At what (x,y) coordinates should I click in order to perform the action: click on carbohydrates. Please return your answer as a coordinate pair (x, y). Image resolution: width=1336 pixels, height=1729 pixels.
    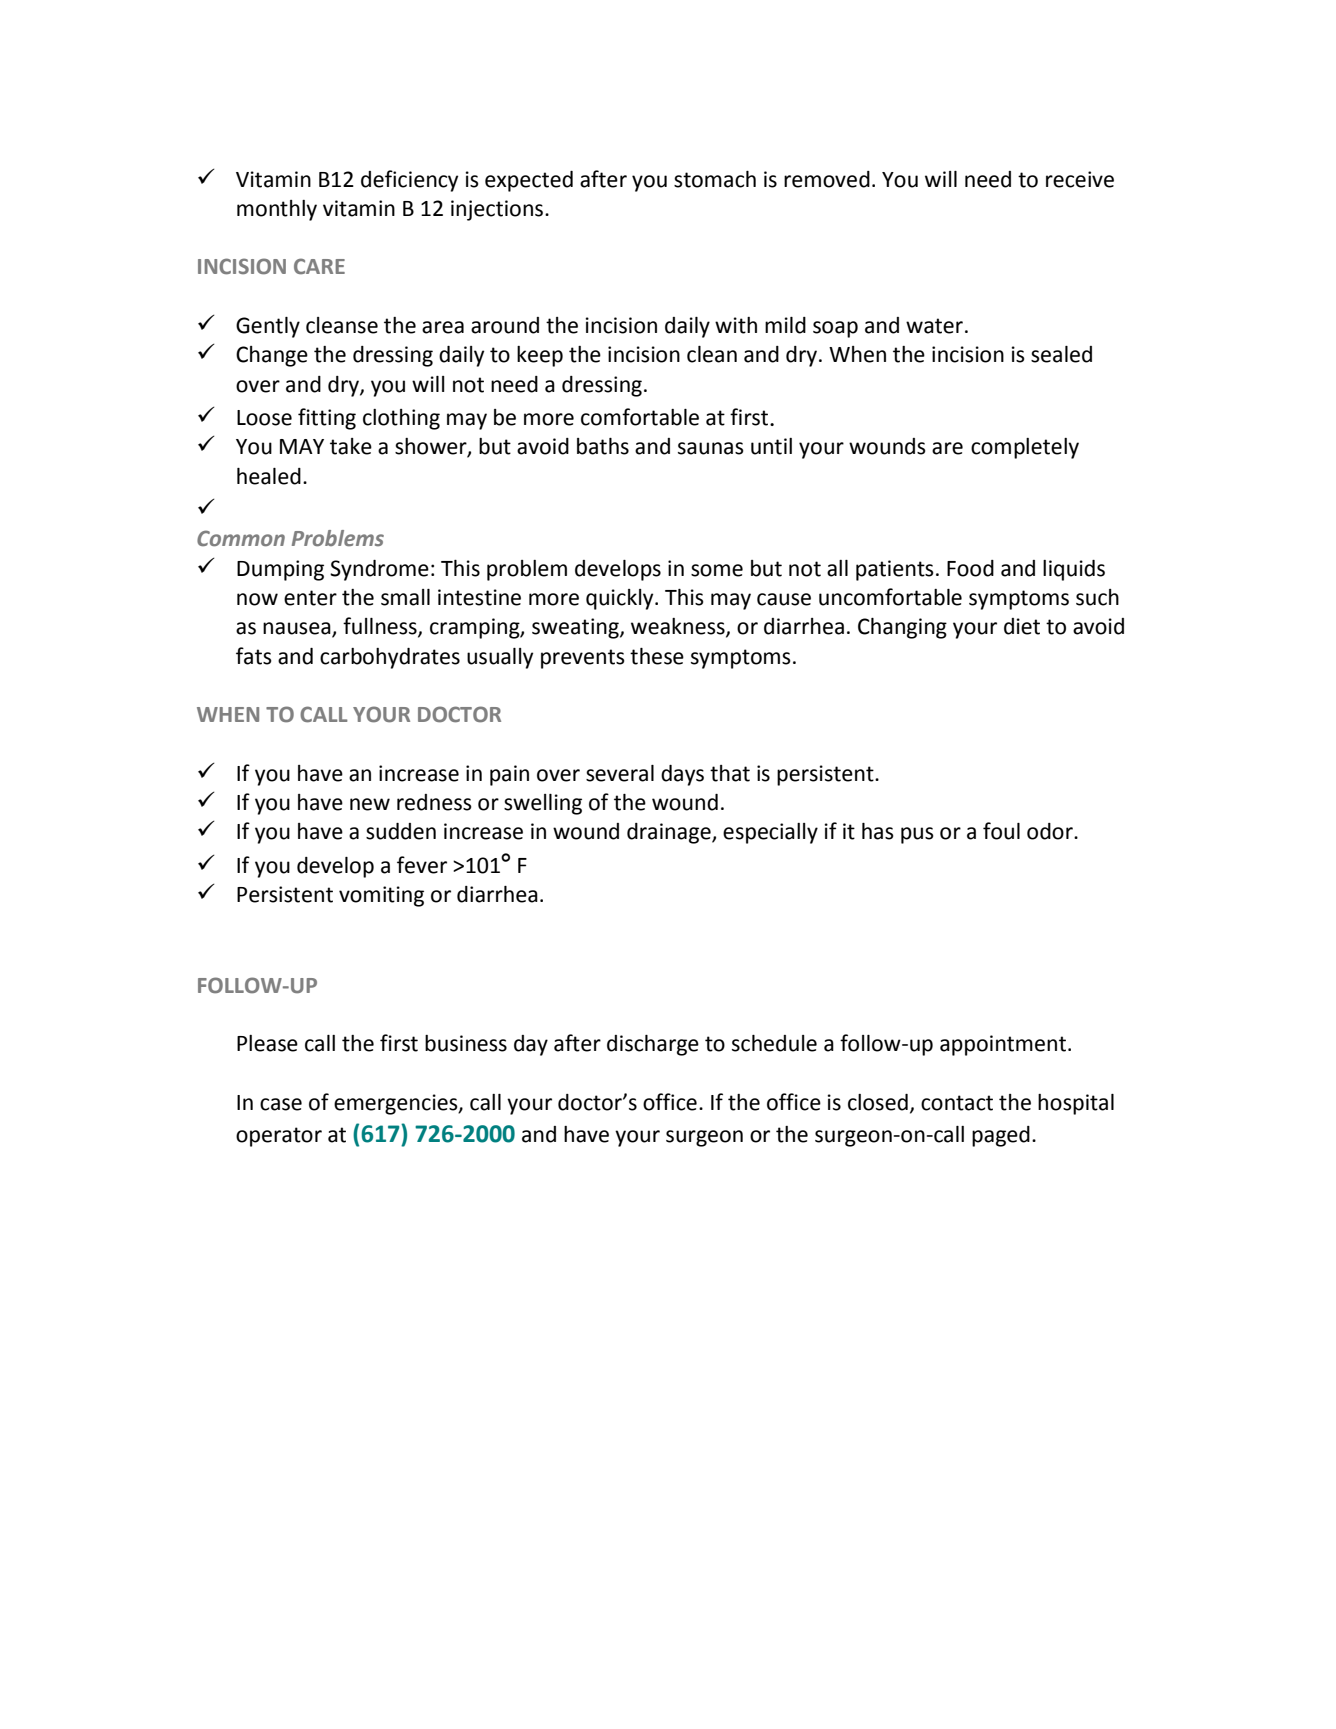
    Looking at the image, I should click on (390, 658).
